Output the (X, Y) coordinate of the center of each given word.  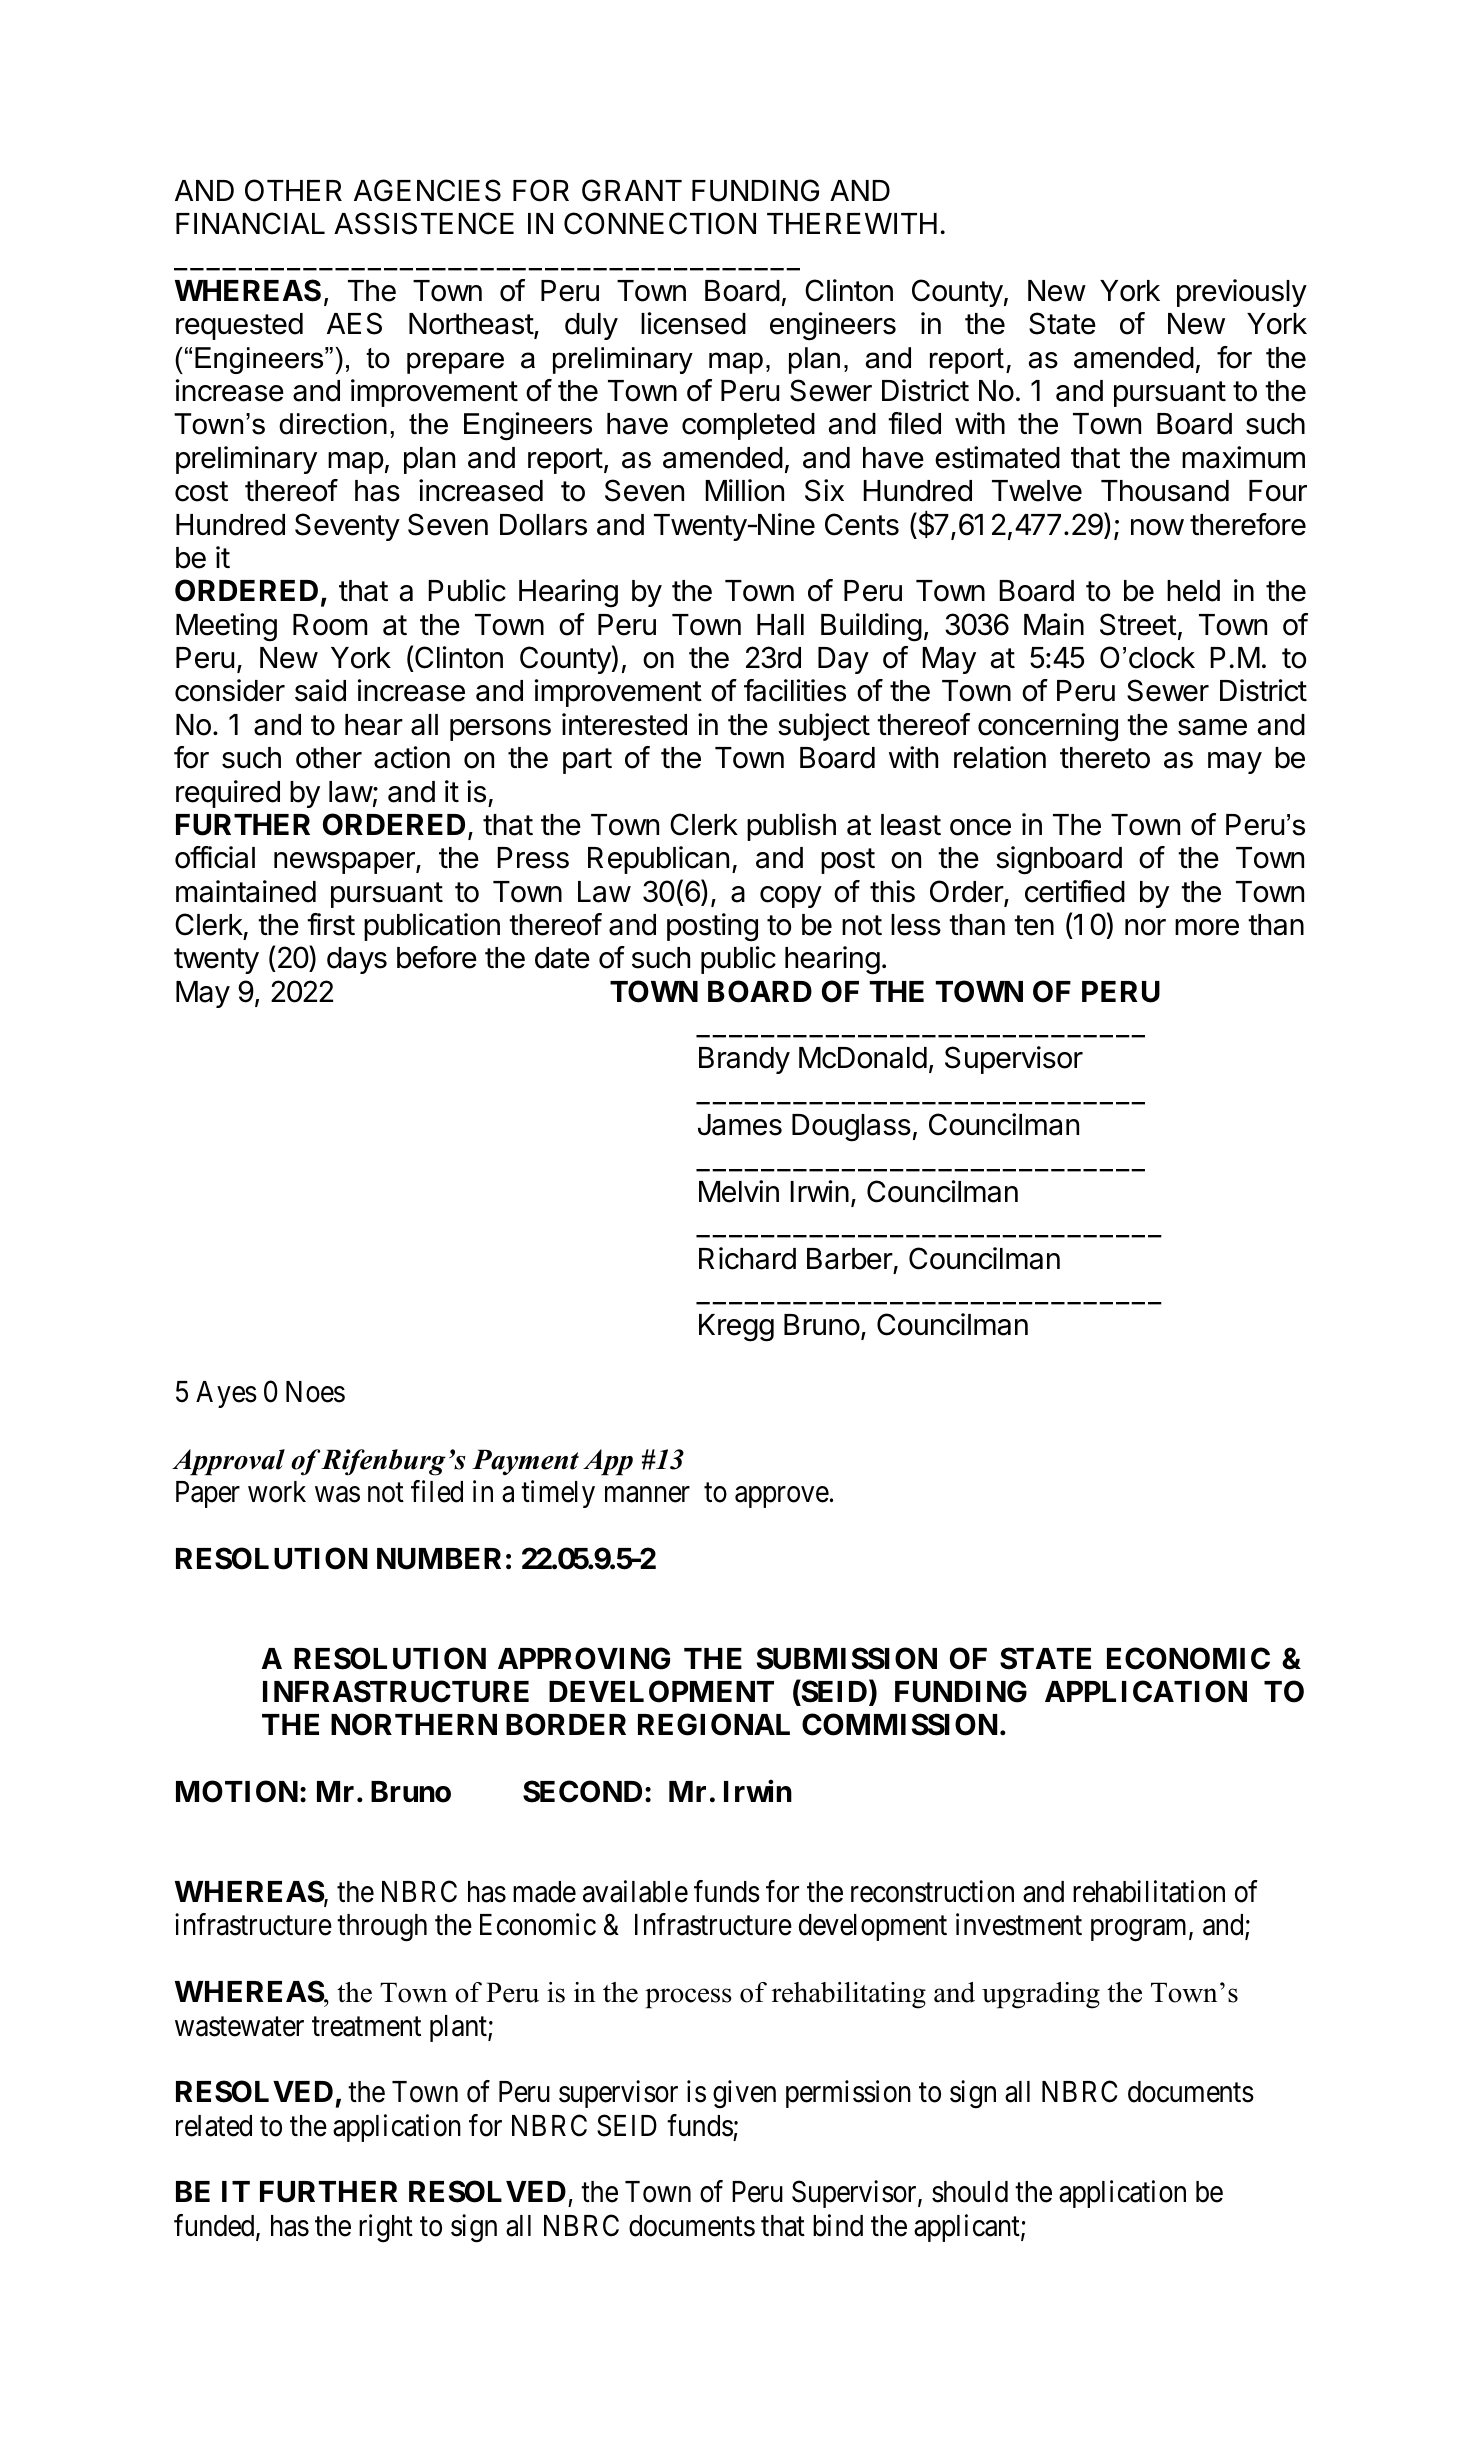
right (386, 2228)
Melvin (739, 1191)
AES (354, 323)
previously (1242, 293)
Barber (850, 1259)
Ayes (226, 1394)
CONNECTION (660, 223)
